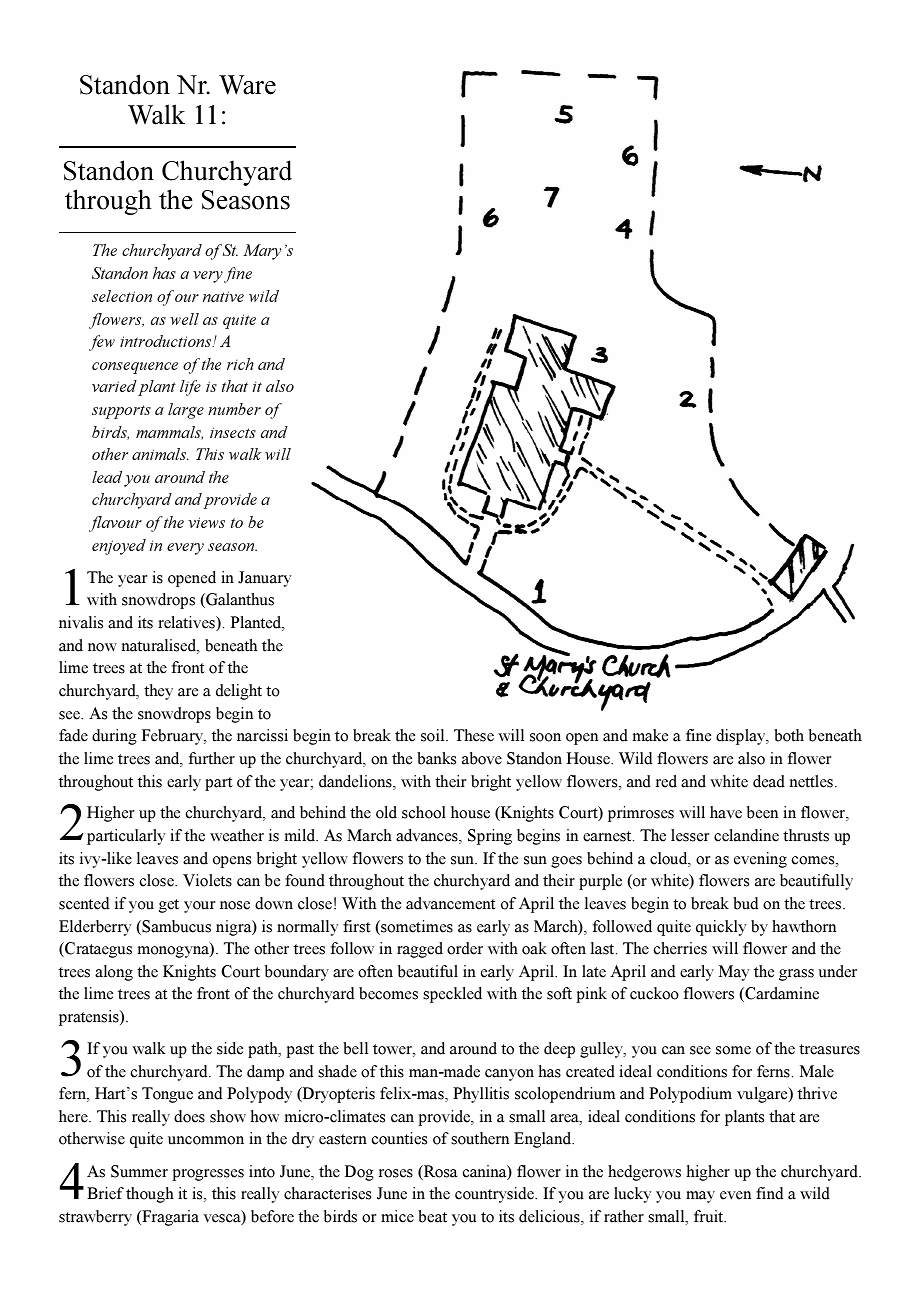 This screenshot has width=924, height=1308. Describe the element at coordinates (474, 735) in the screenshot. I see `These` at that location.
